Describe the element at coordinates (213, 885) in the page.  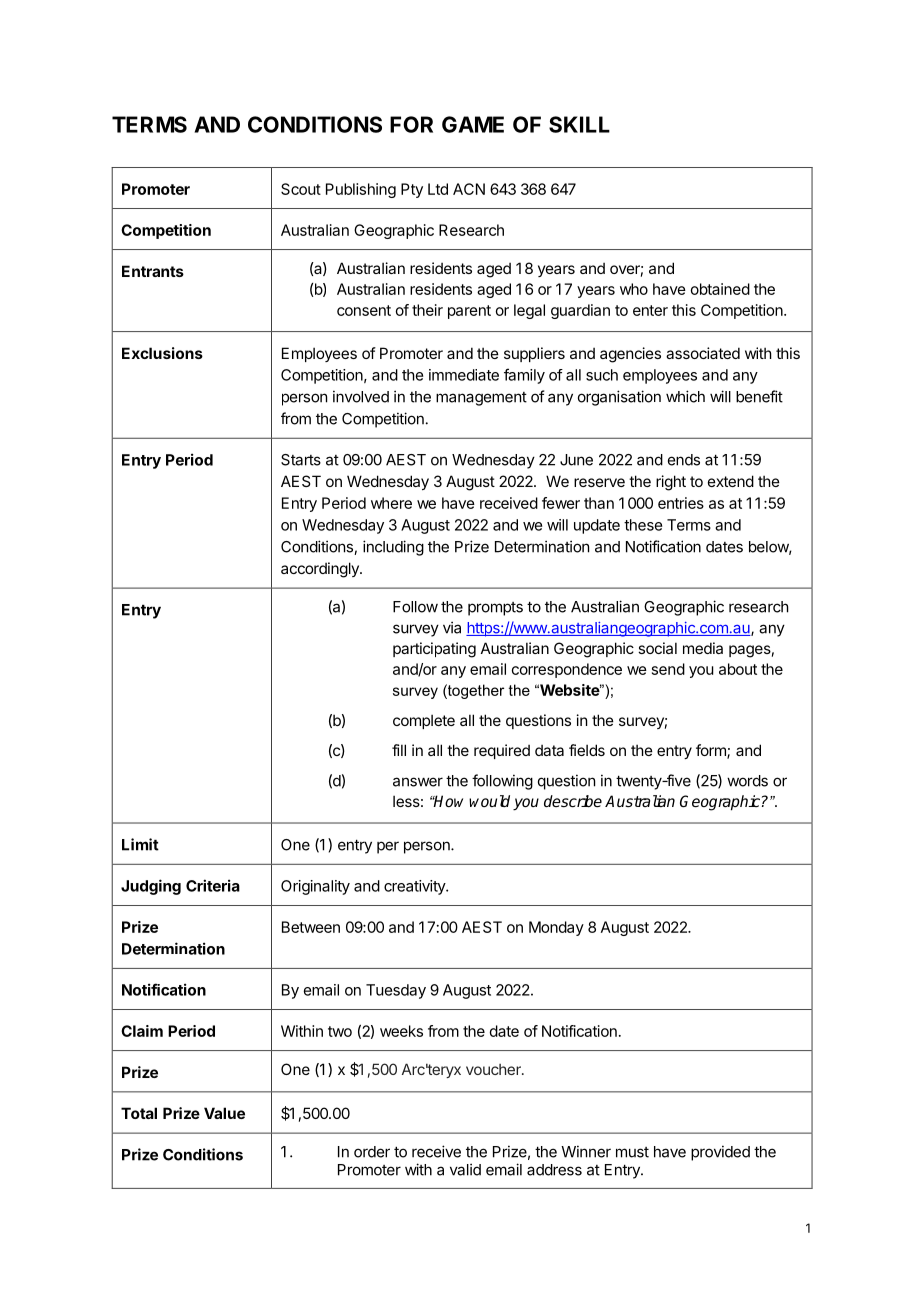
I see `Criteria` at that location.
